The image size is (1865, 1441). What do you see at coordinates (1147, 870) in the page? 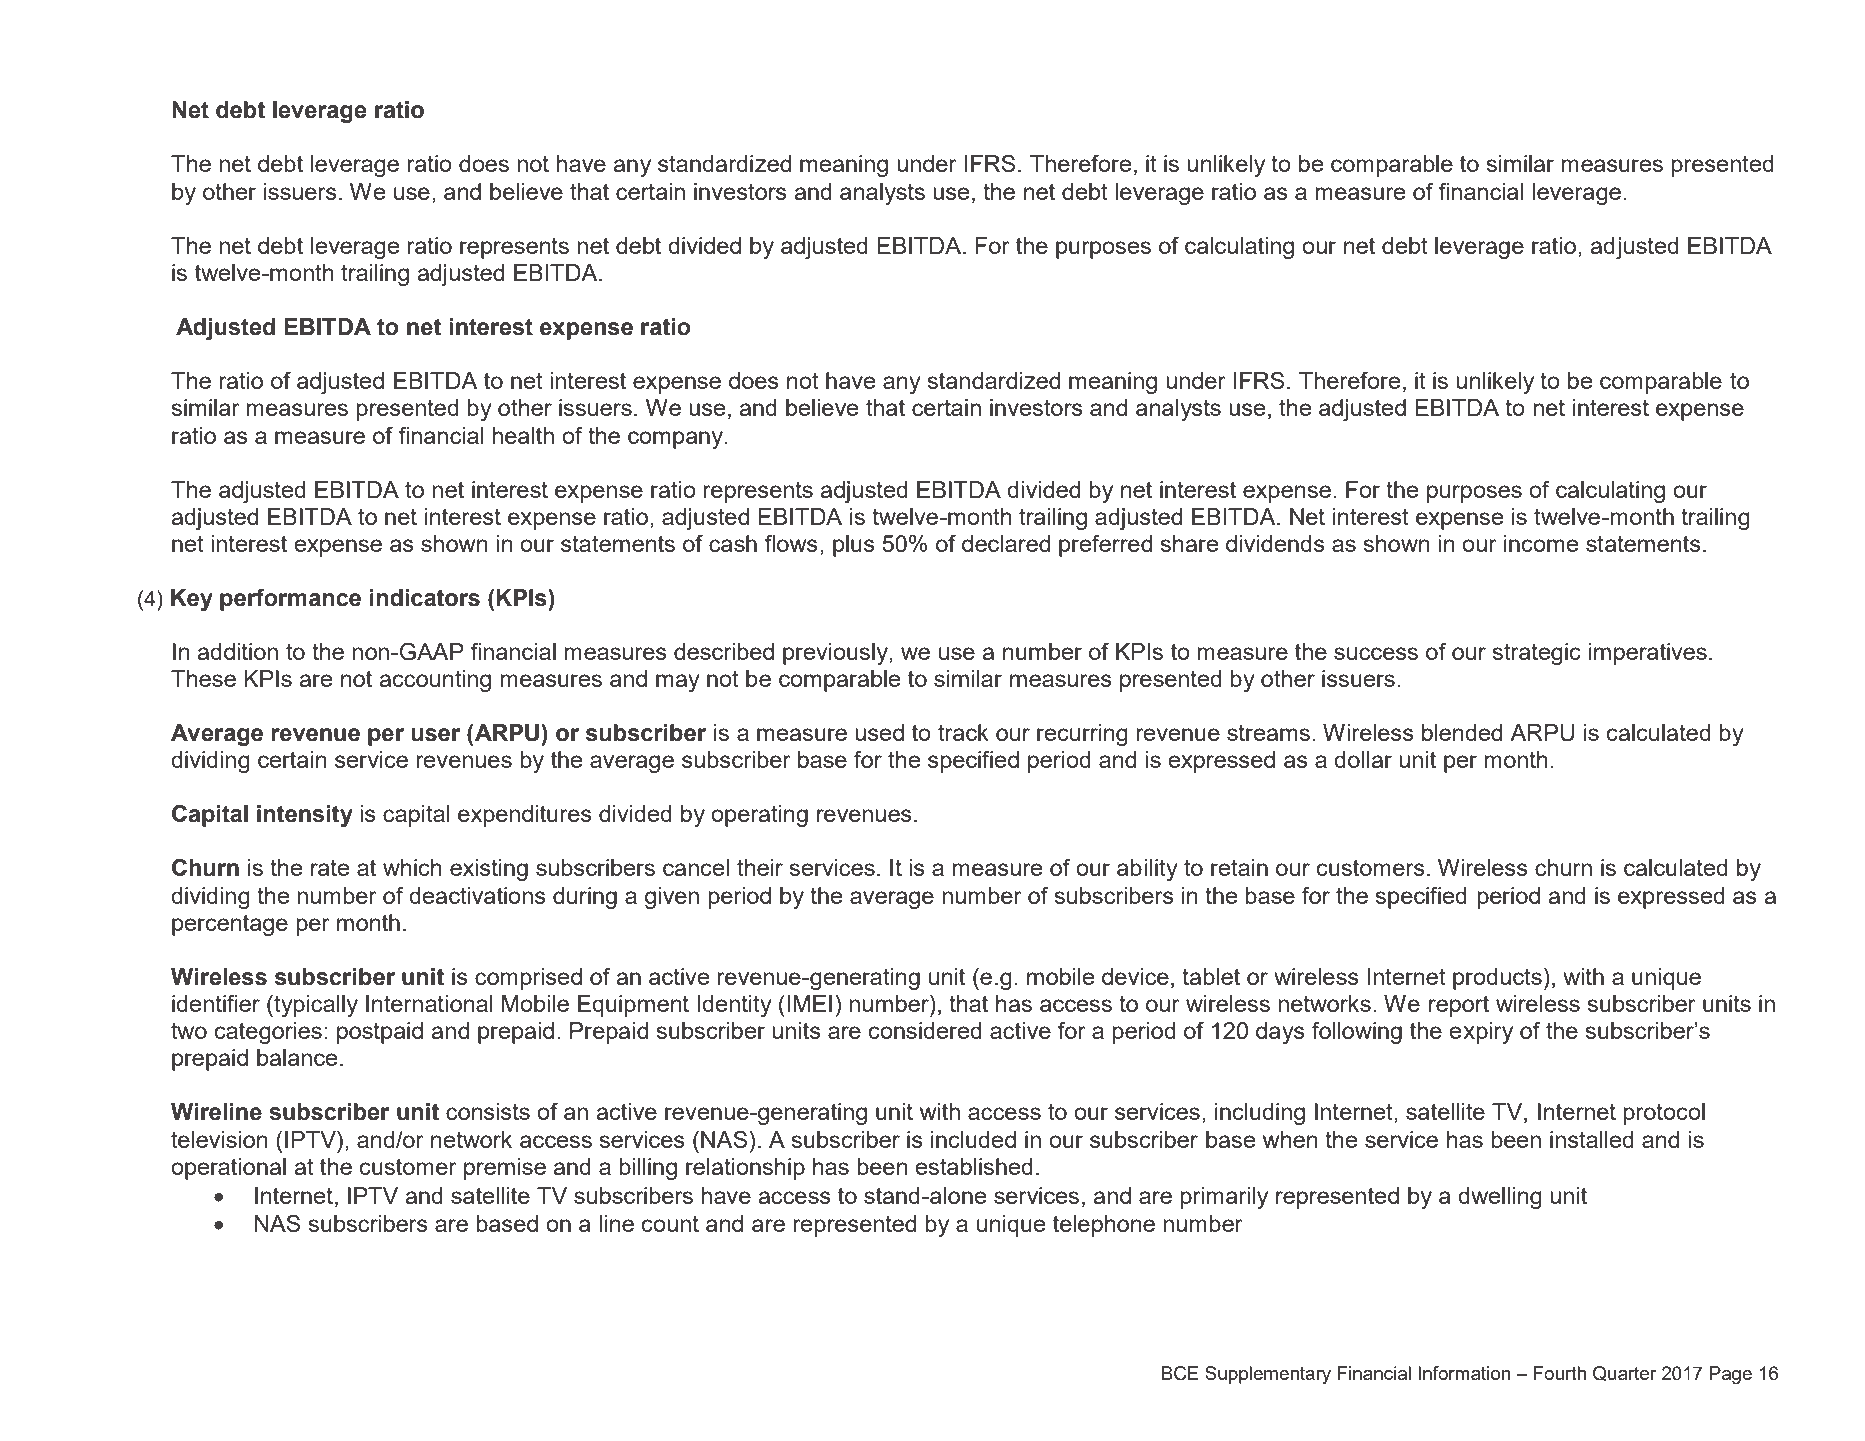
I see `ability` at bounding box center [1147, 870].
